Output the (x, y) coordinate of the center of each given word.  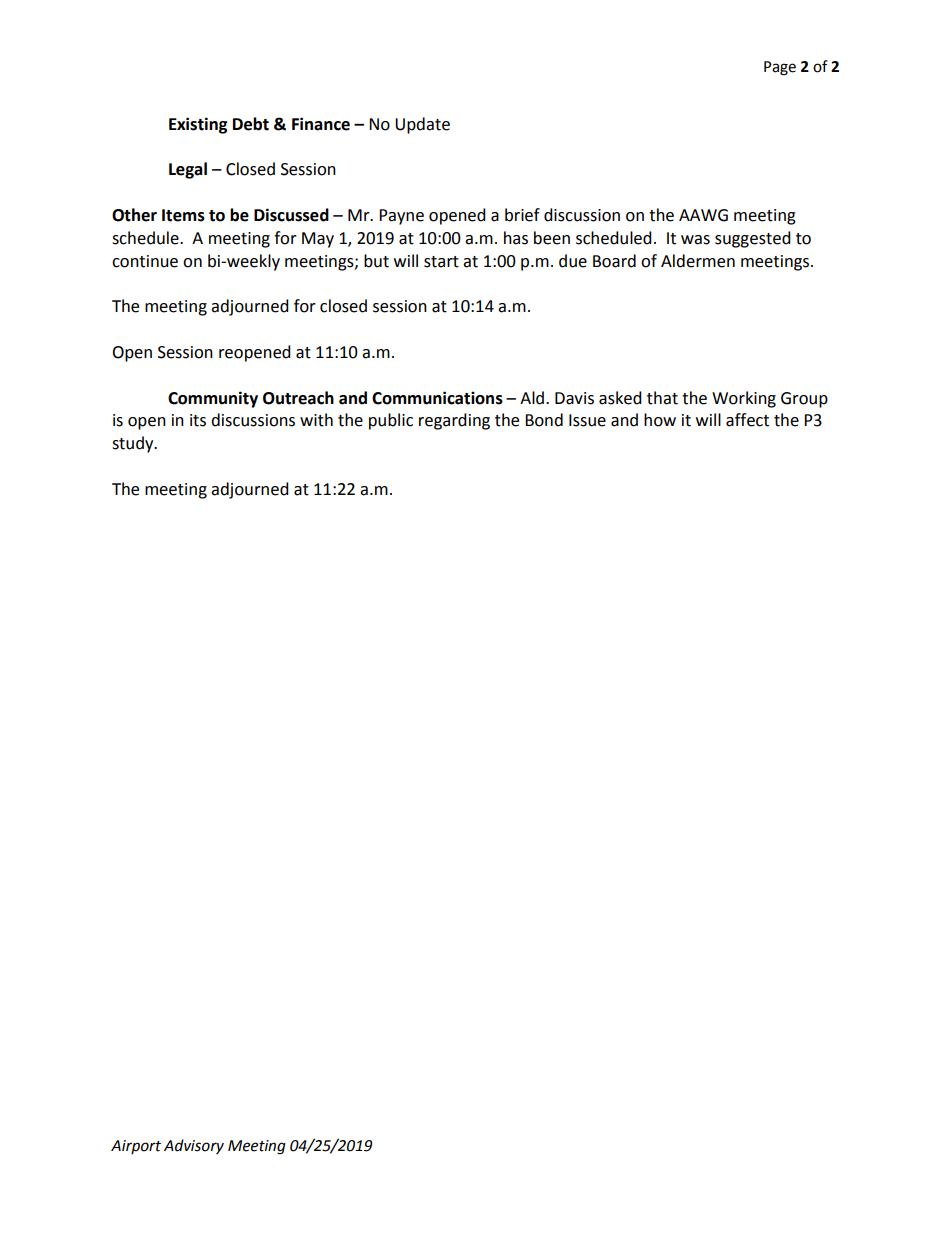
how (660, 420)
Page (780, 68)
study (134, 444)
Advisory (194, 1146)
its (198, 420)
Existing (198, 125)
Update (422, 125)
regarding (454, 421)
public (391, 421)
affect (747, 420)
